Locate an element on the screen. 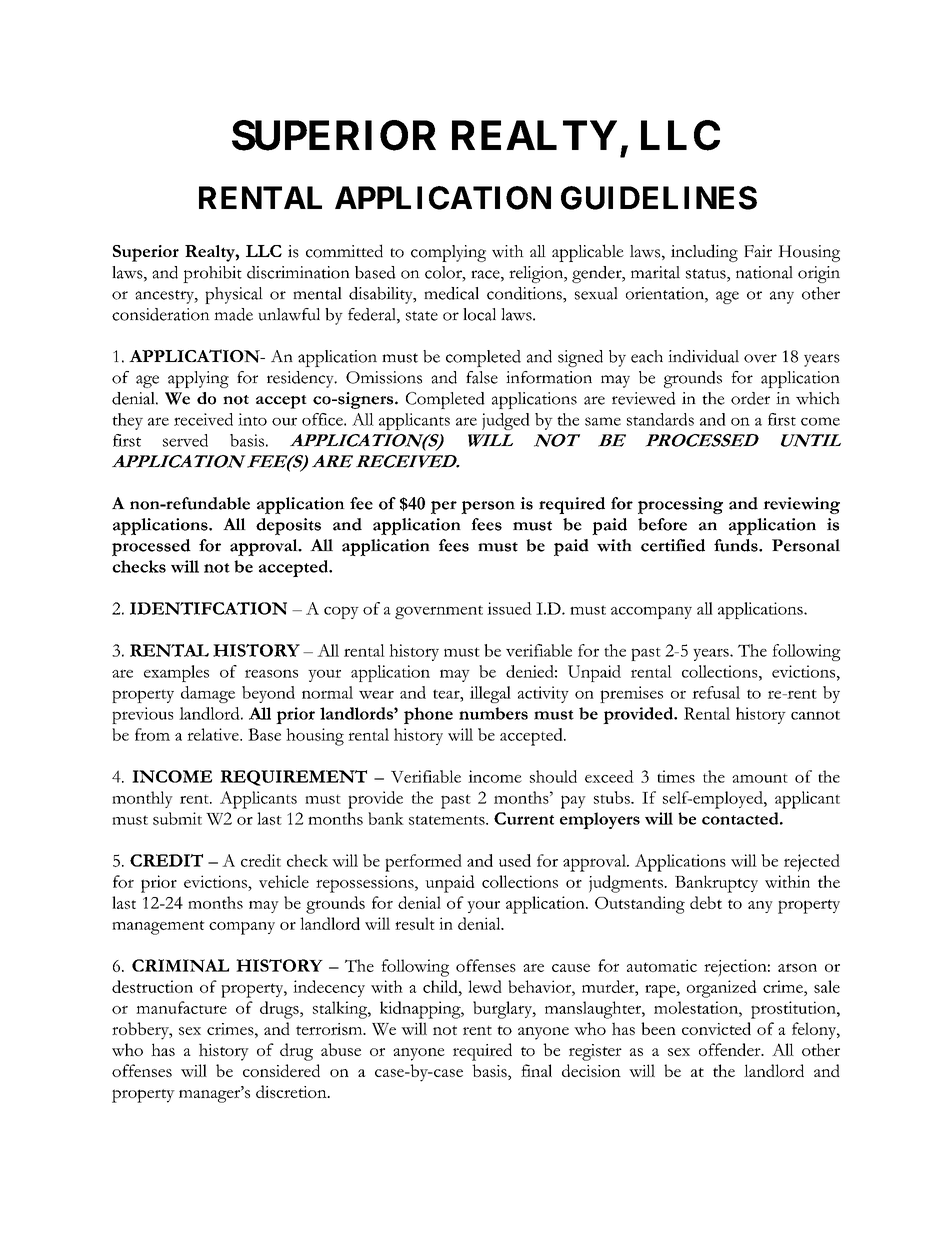 Image resolution: width=952 pixels, height=1233 pixels. examples is located at coordinates (176, 673).
